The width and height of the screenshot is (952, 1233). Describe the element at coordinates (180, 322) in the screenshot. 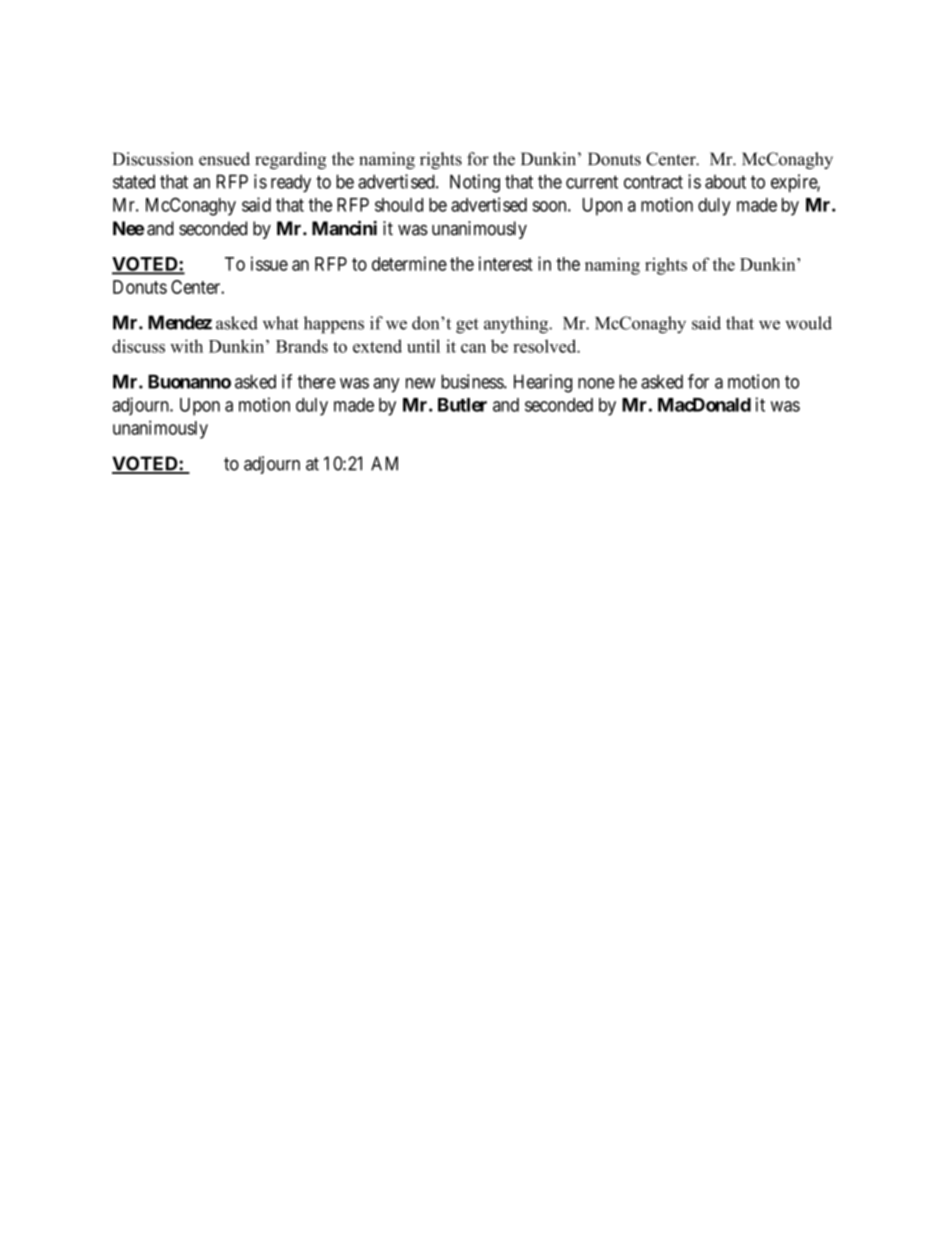

I see `Mendez` at that location.
